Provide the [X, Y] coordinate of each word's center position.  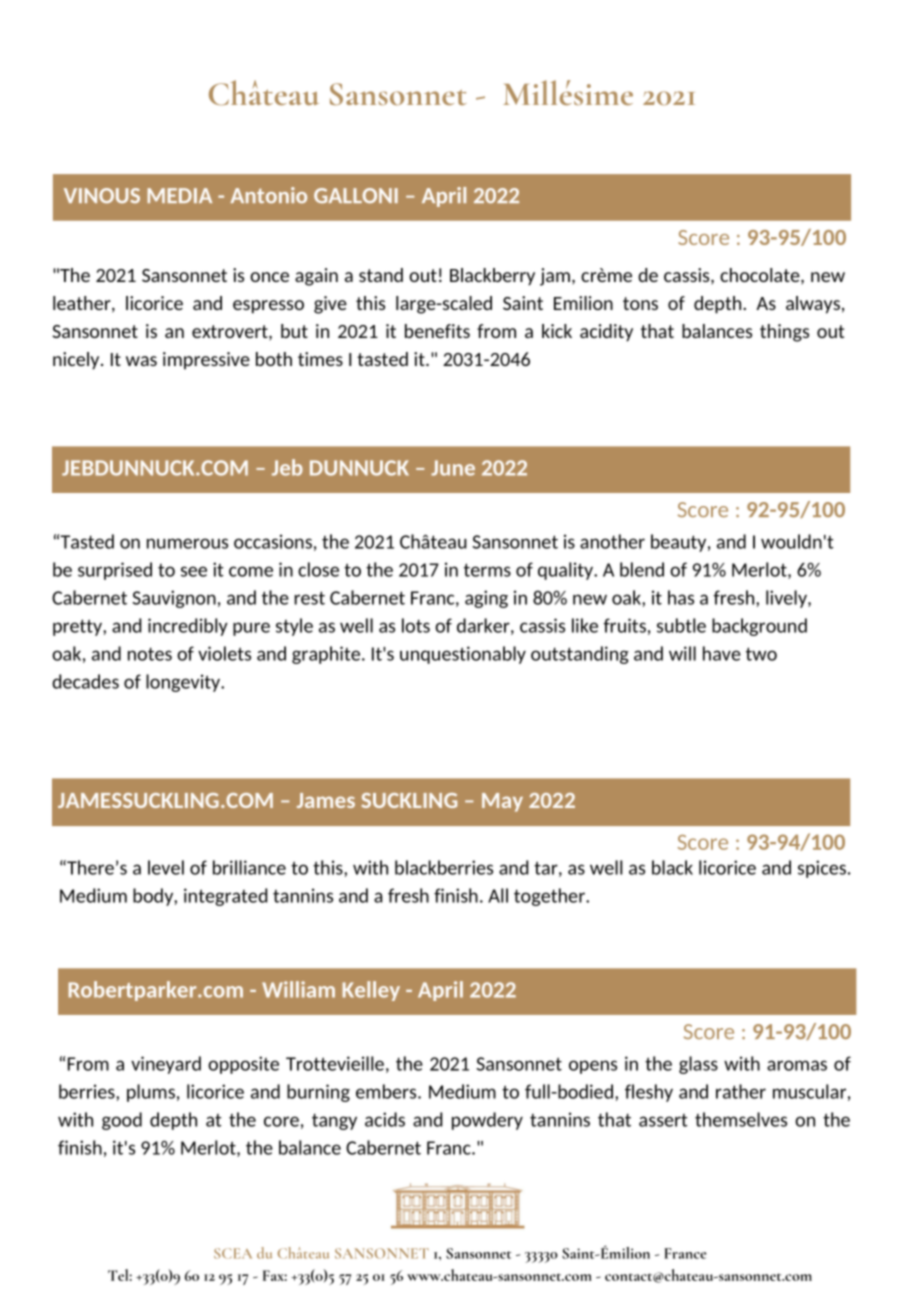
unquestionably [463, 655]
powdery [487, 1121]
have [722, 653]
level [166, 867]
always [813, 305]
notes [150, 654]
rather [741, 1091]
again [316, 277]
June [453, 468]
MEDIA [179, 195]
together [550, 897]
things [784, 333]
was [141, 361]
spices [822, 869]
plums [151, 1093]
